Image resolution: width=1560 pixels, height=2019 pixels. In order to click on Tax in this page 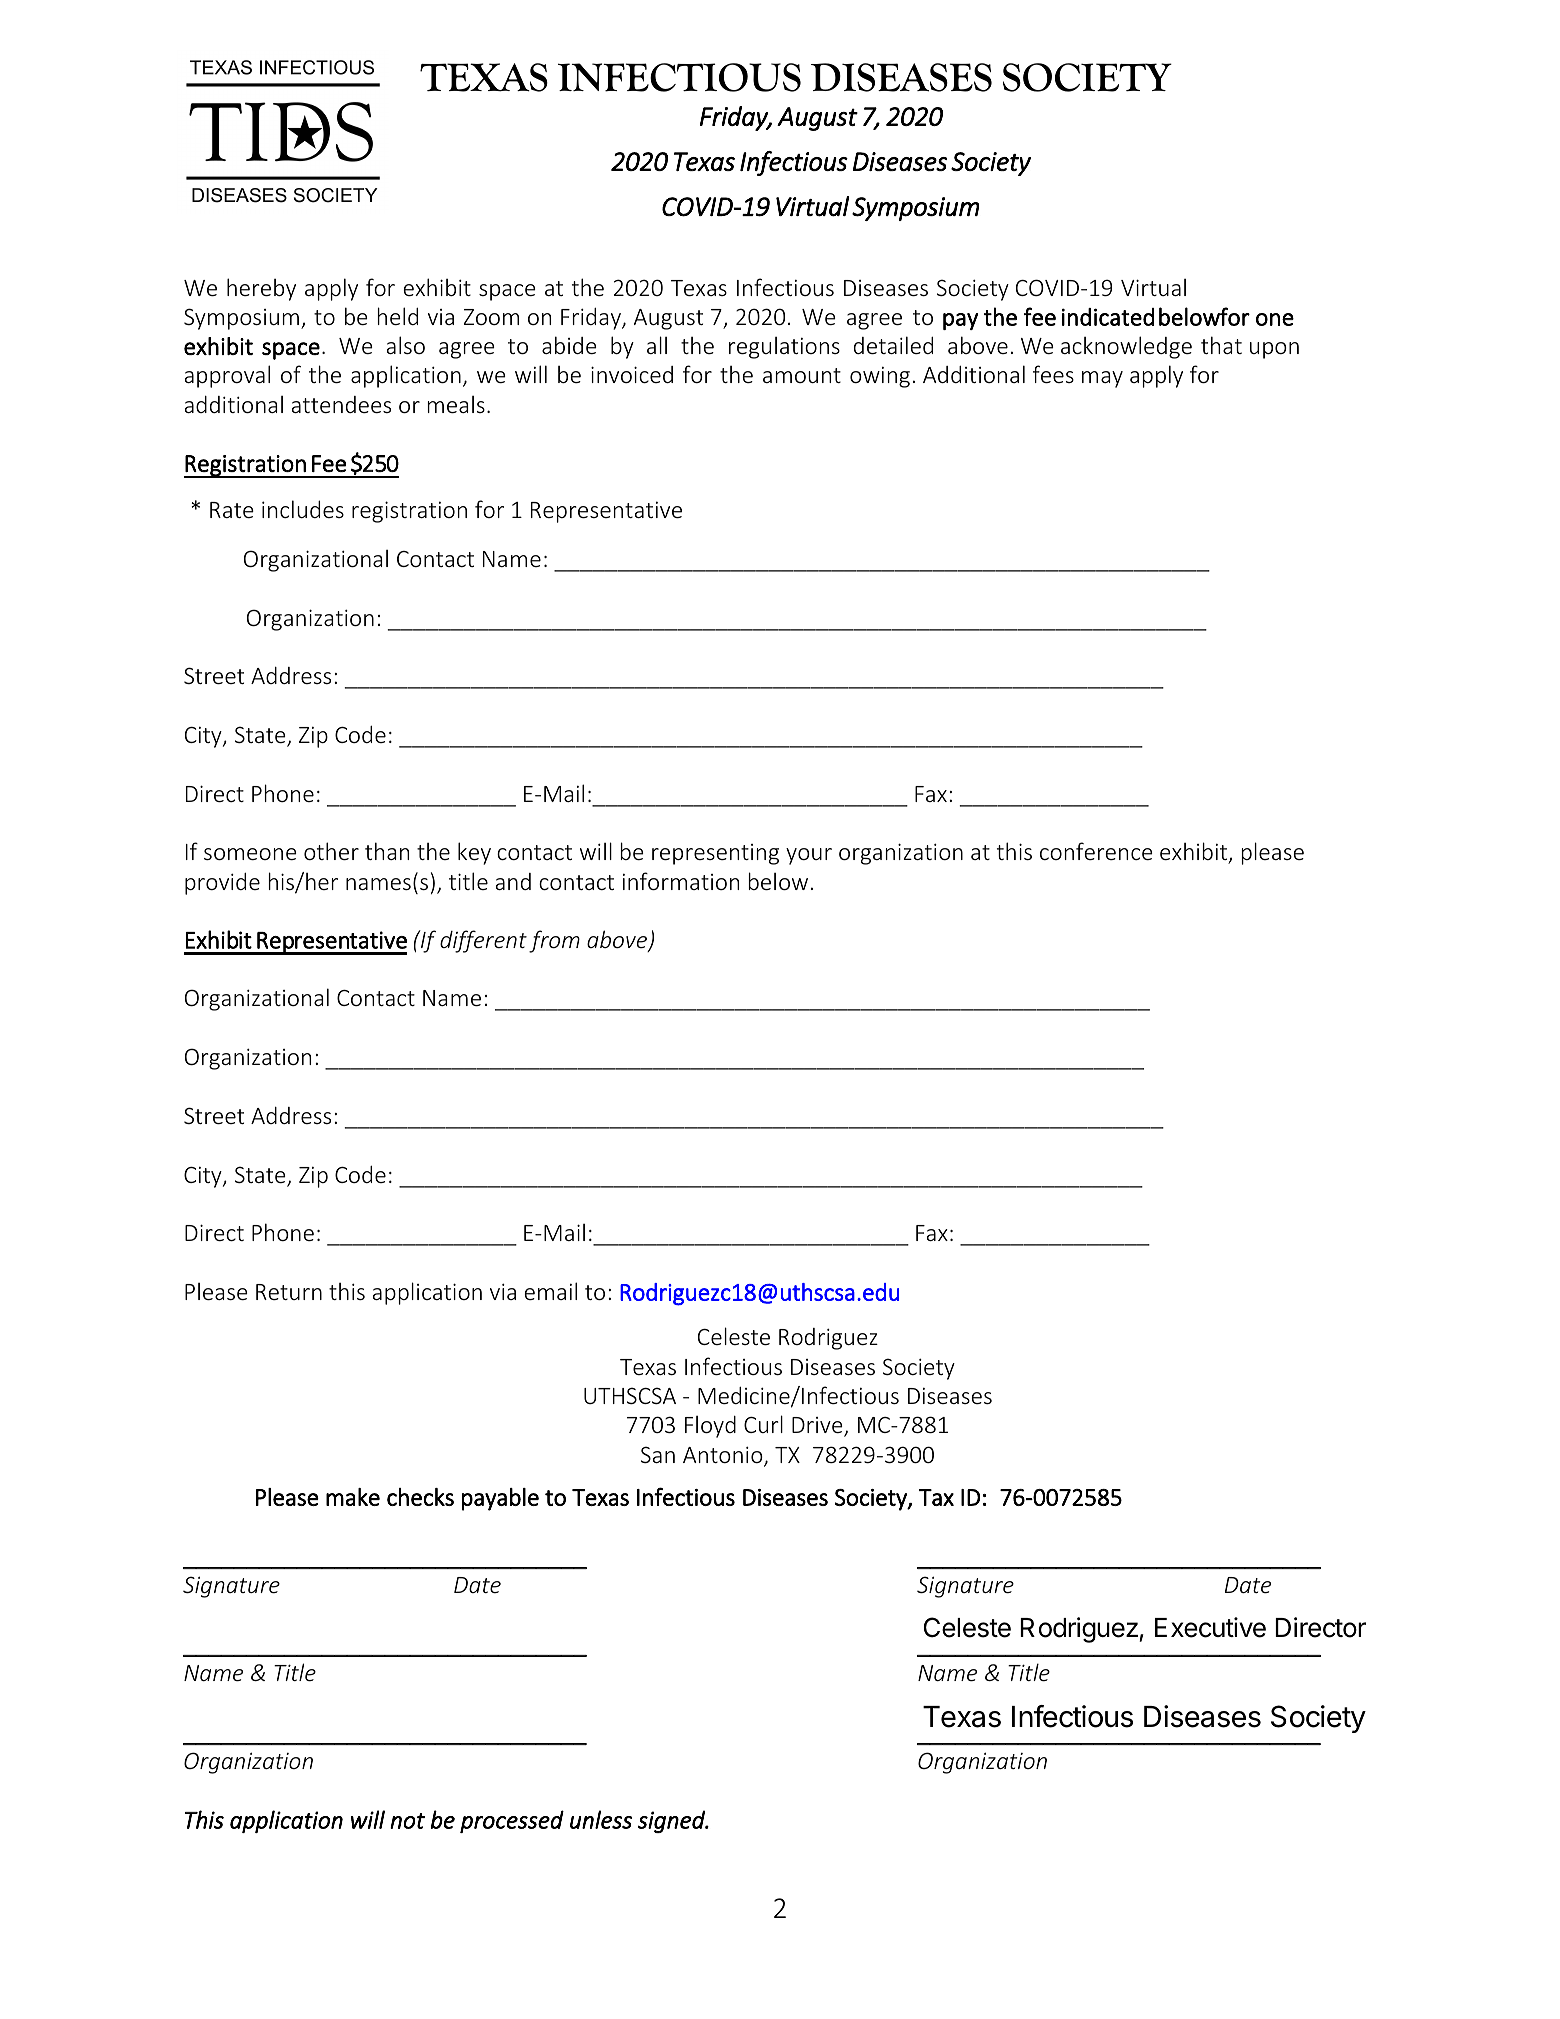, I will do `click(936, 1497)`.
